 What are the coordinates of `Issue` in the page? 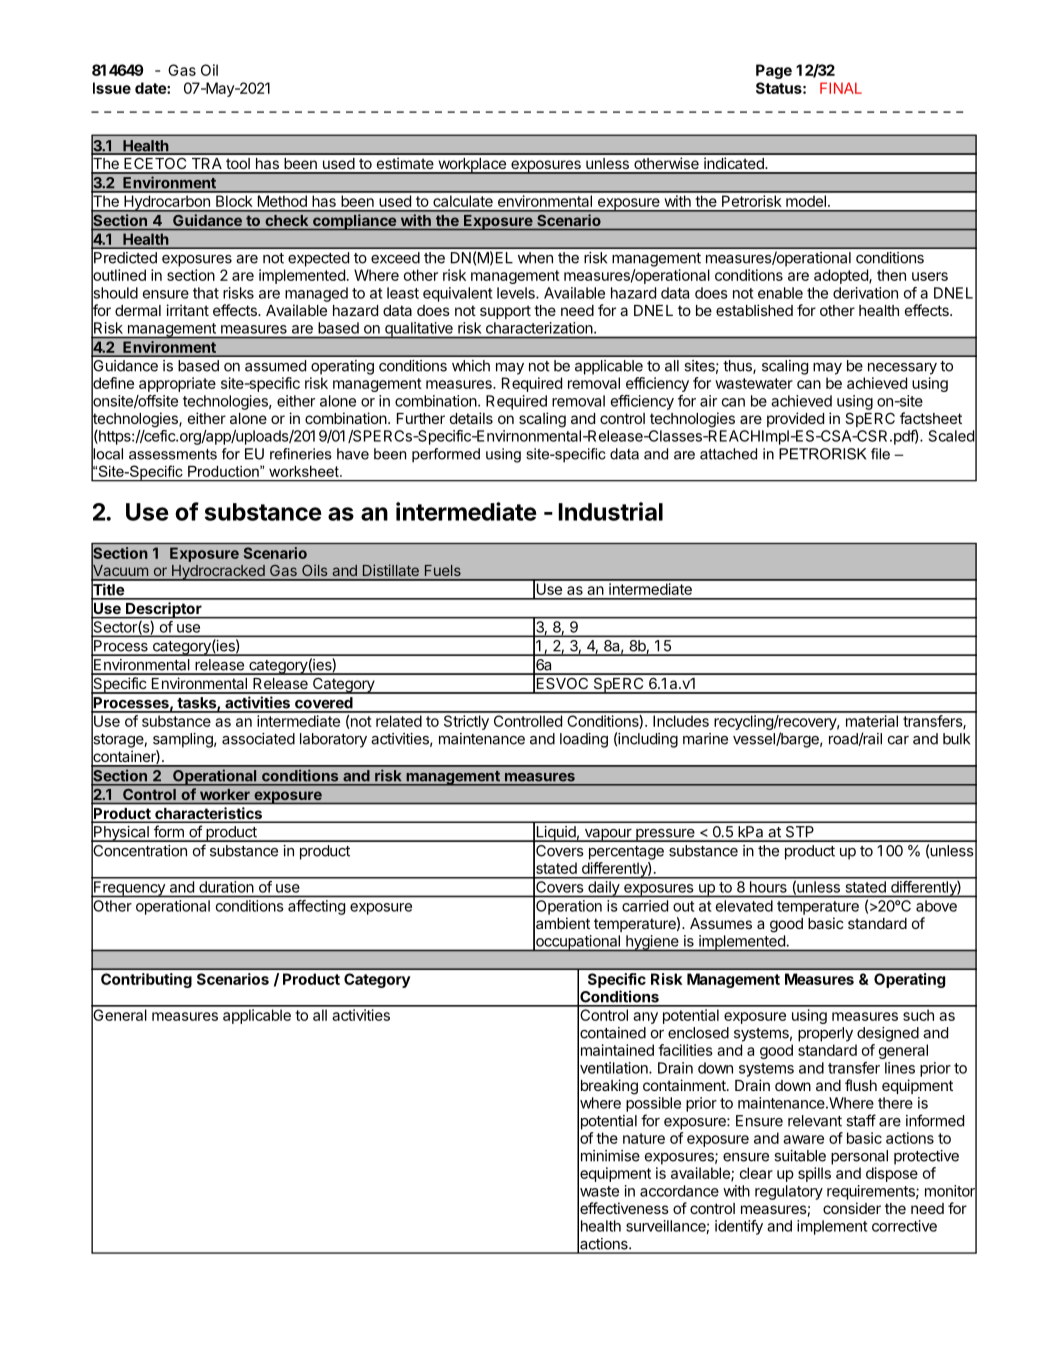 It's located at (112, 88).
